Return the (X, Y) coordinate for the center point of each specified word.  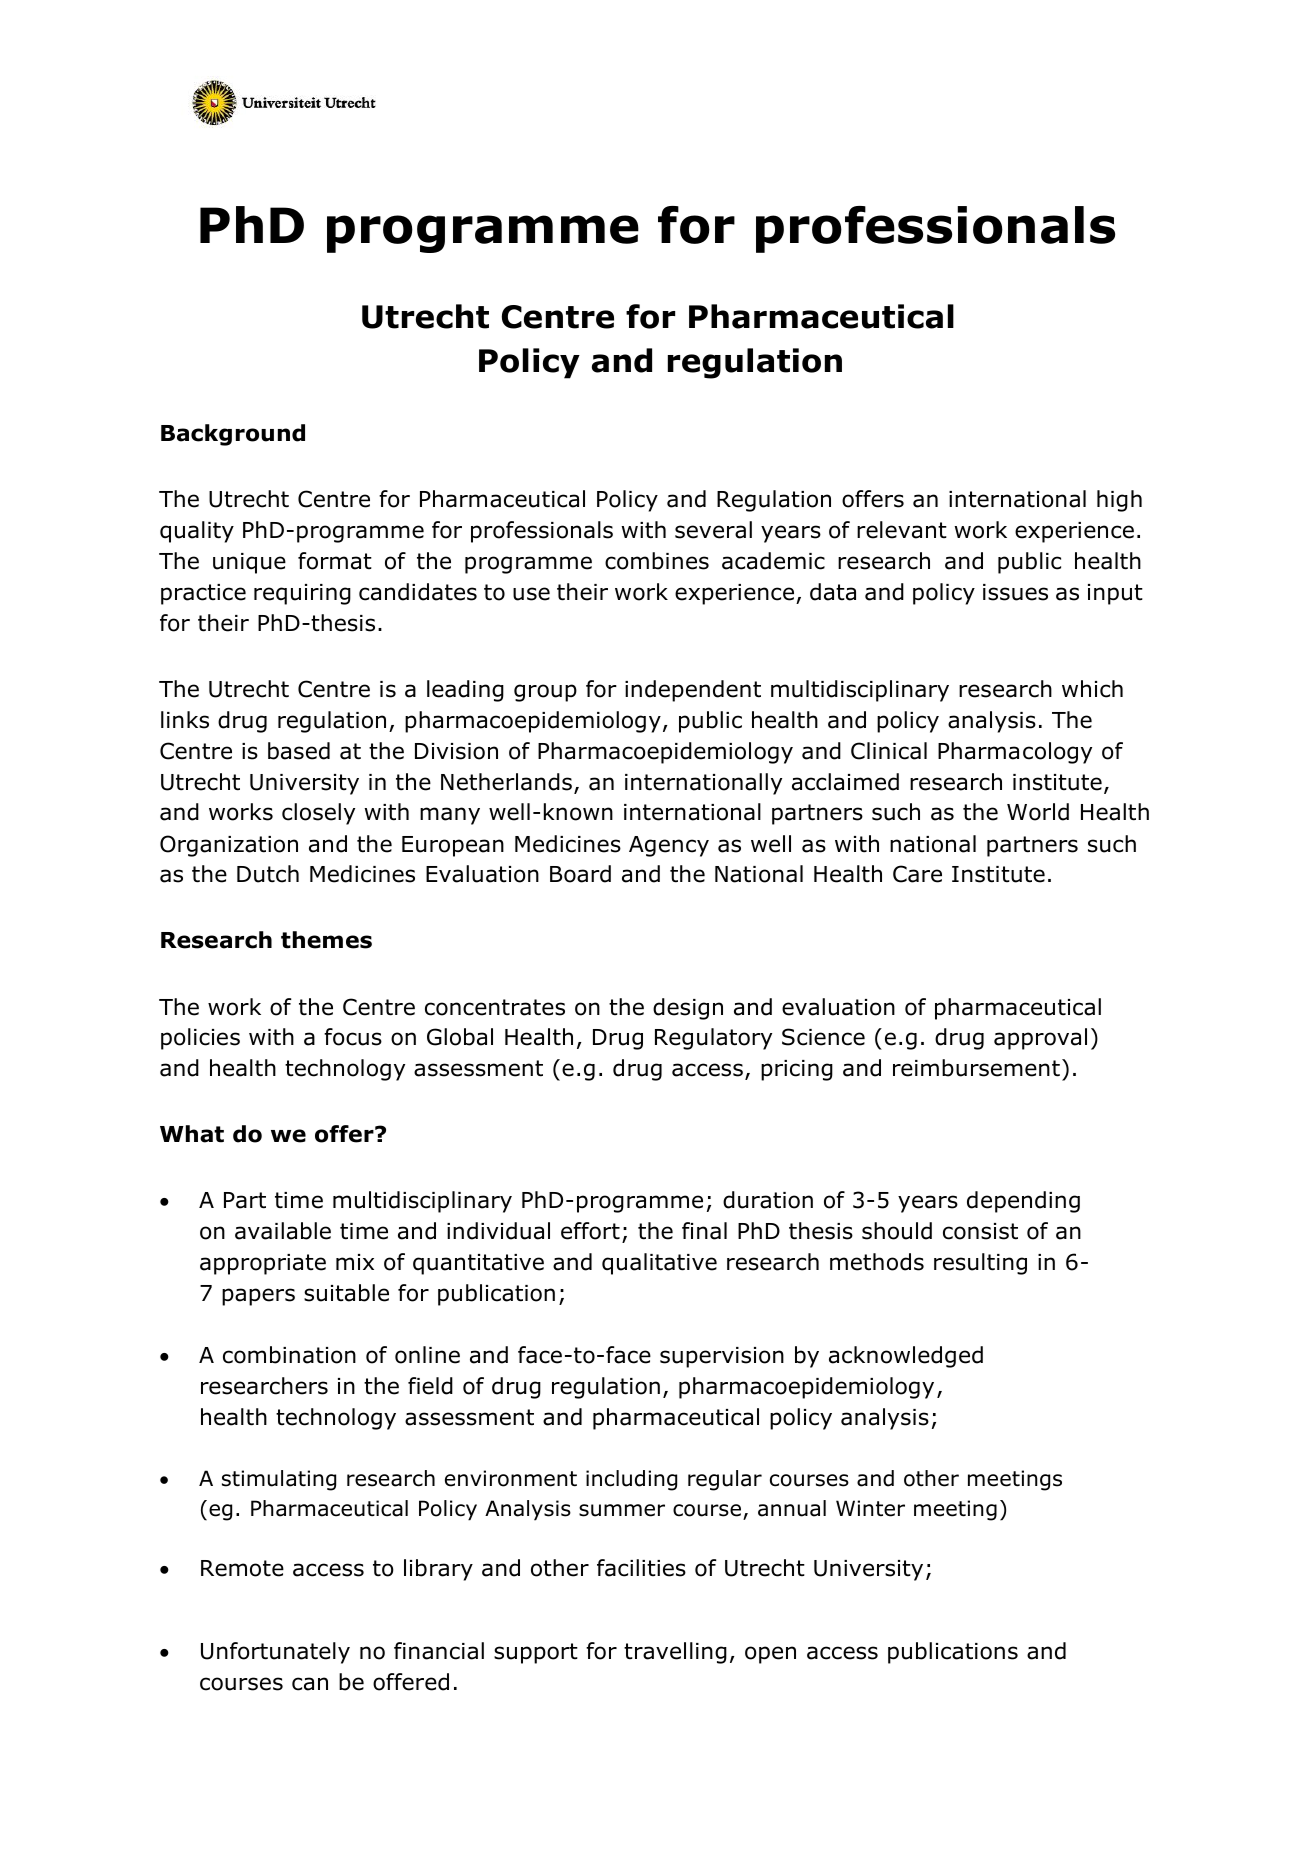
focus (353, 1037)
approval (1040, 1039)
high (1119, 501)
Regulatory (713, 1039)
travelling (675, 1653)
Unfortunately (275, 1653)
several (713, 530)
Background (233, 435)
